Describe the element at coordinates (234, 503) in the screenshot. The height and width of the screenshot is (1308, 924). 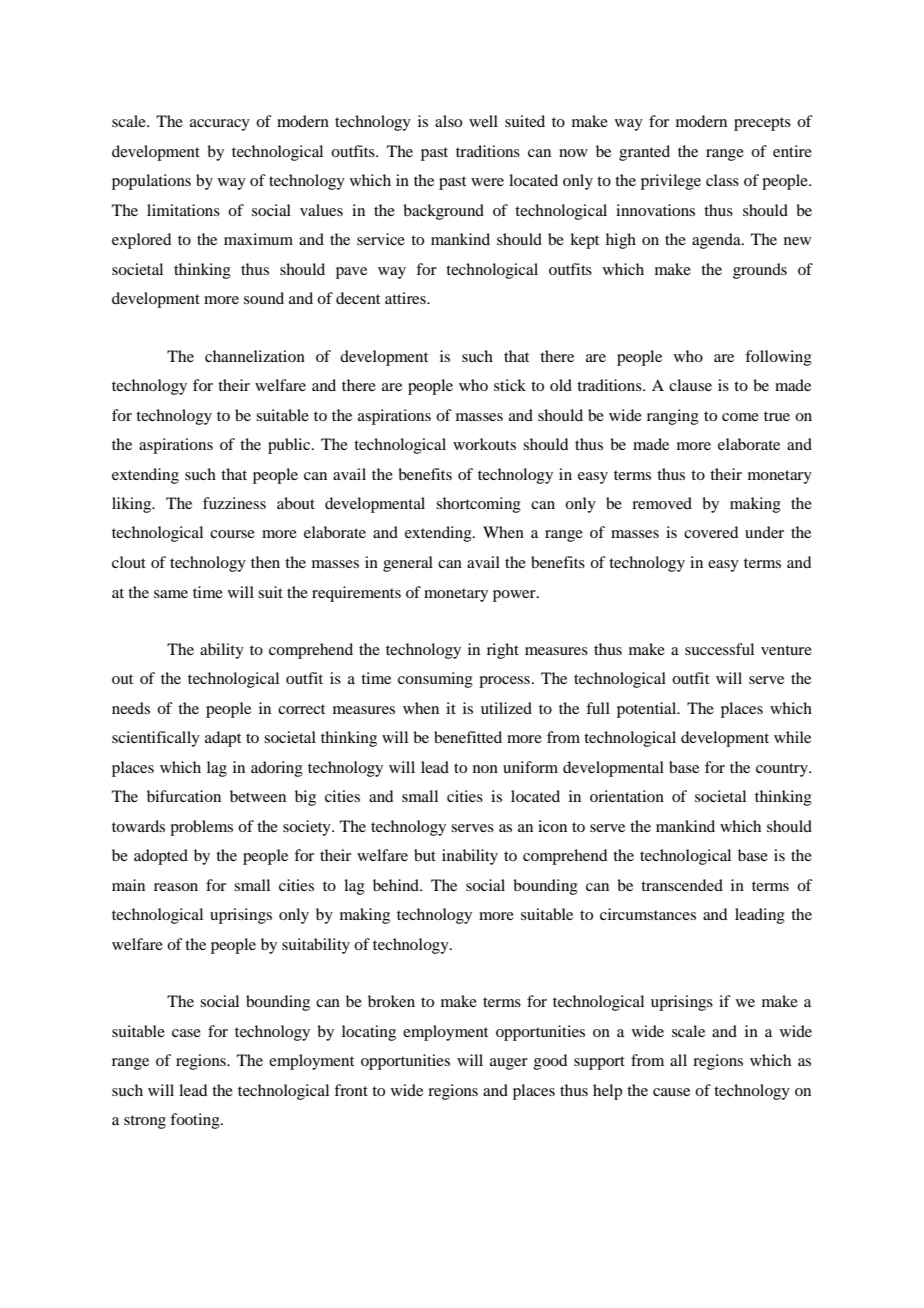
I see `fuzziness` at that location.
